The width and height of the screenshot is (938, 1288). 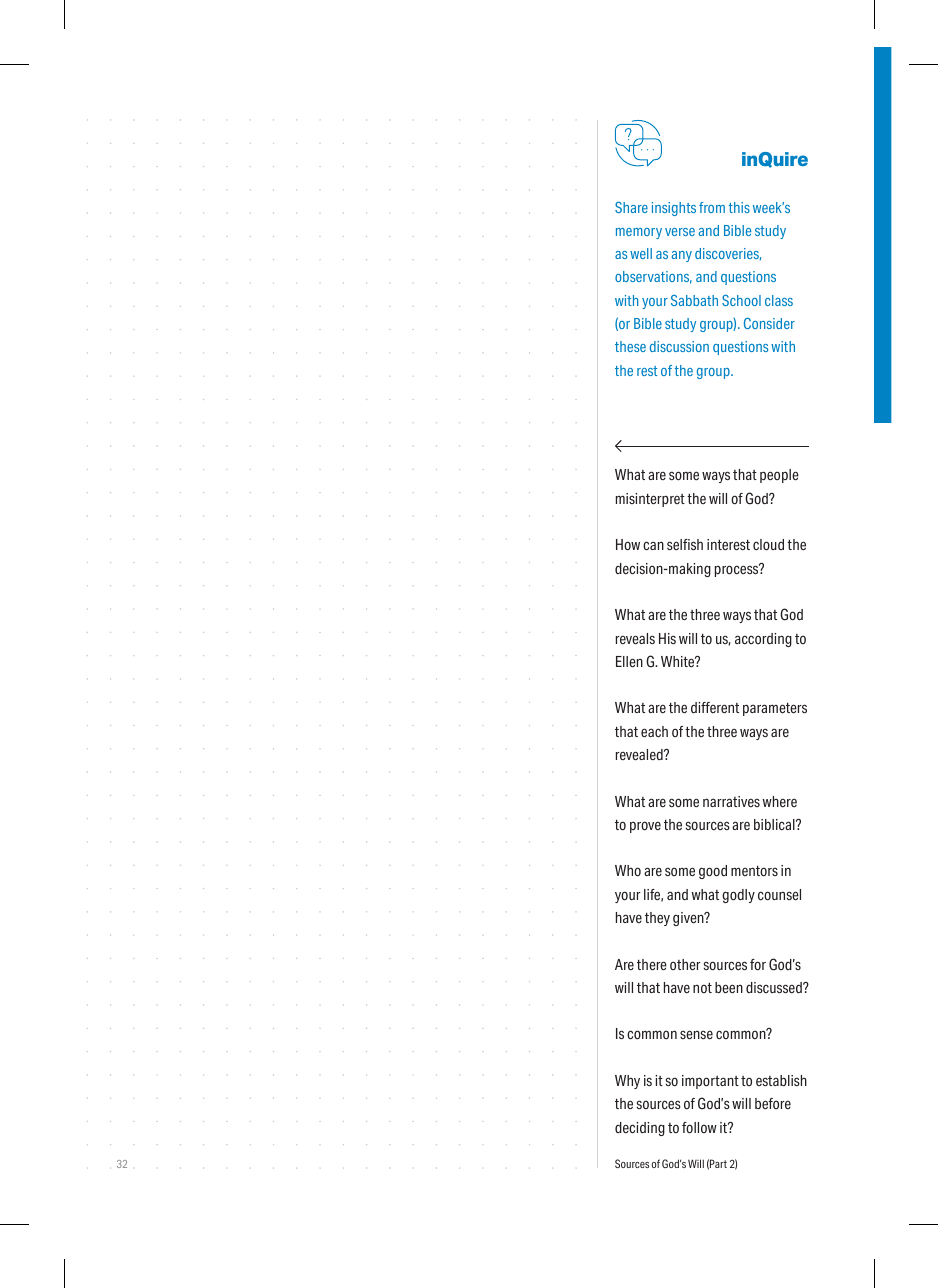 What do you see at coordinates (635, 639) in the screenshot?
I see `reveals` at bounding box center [635, 639].
